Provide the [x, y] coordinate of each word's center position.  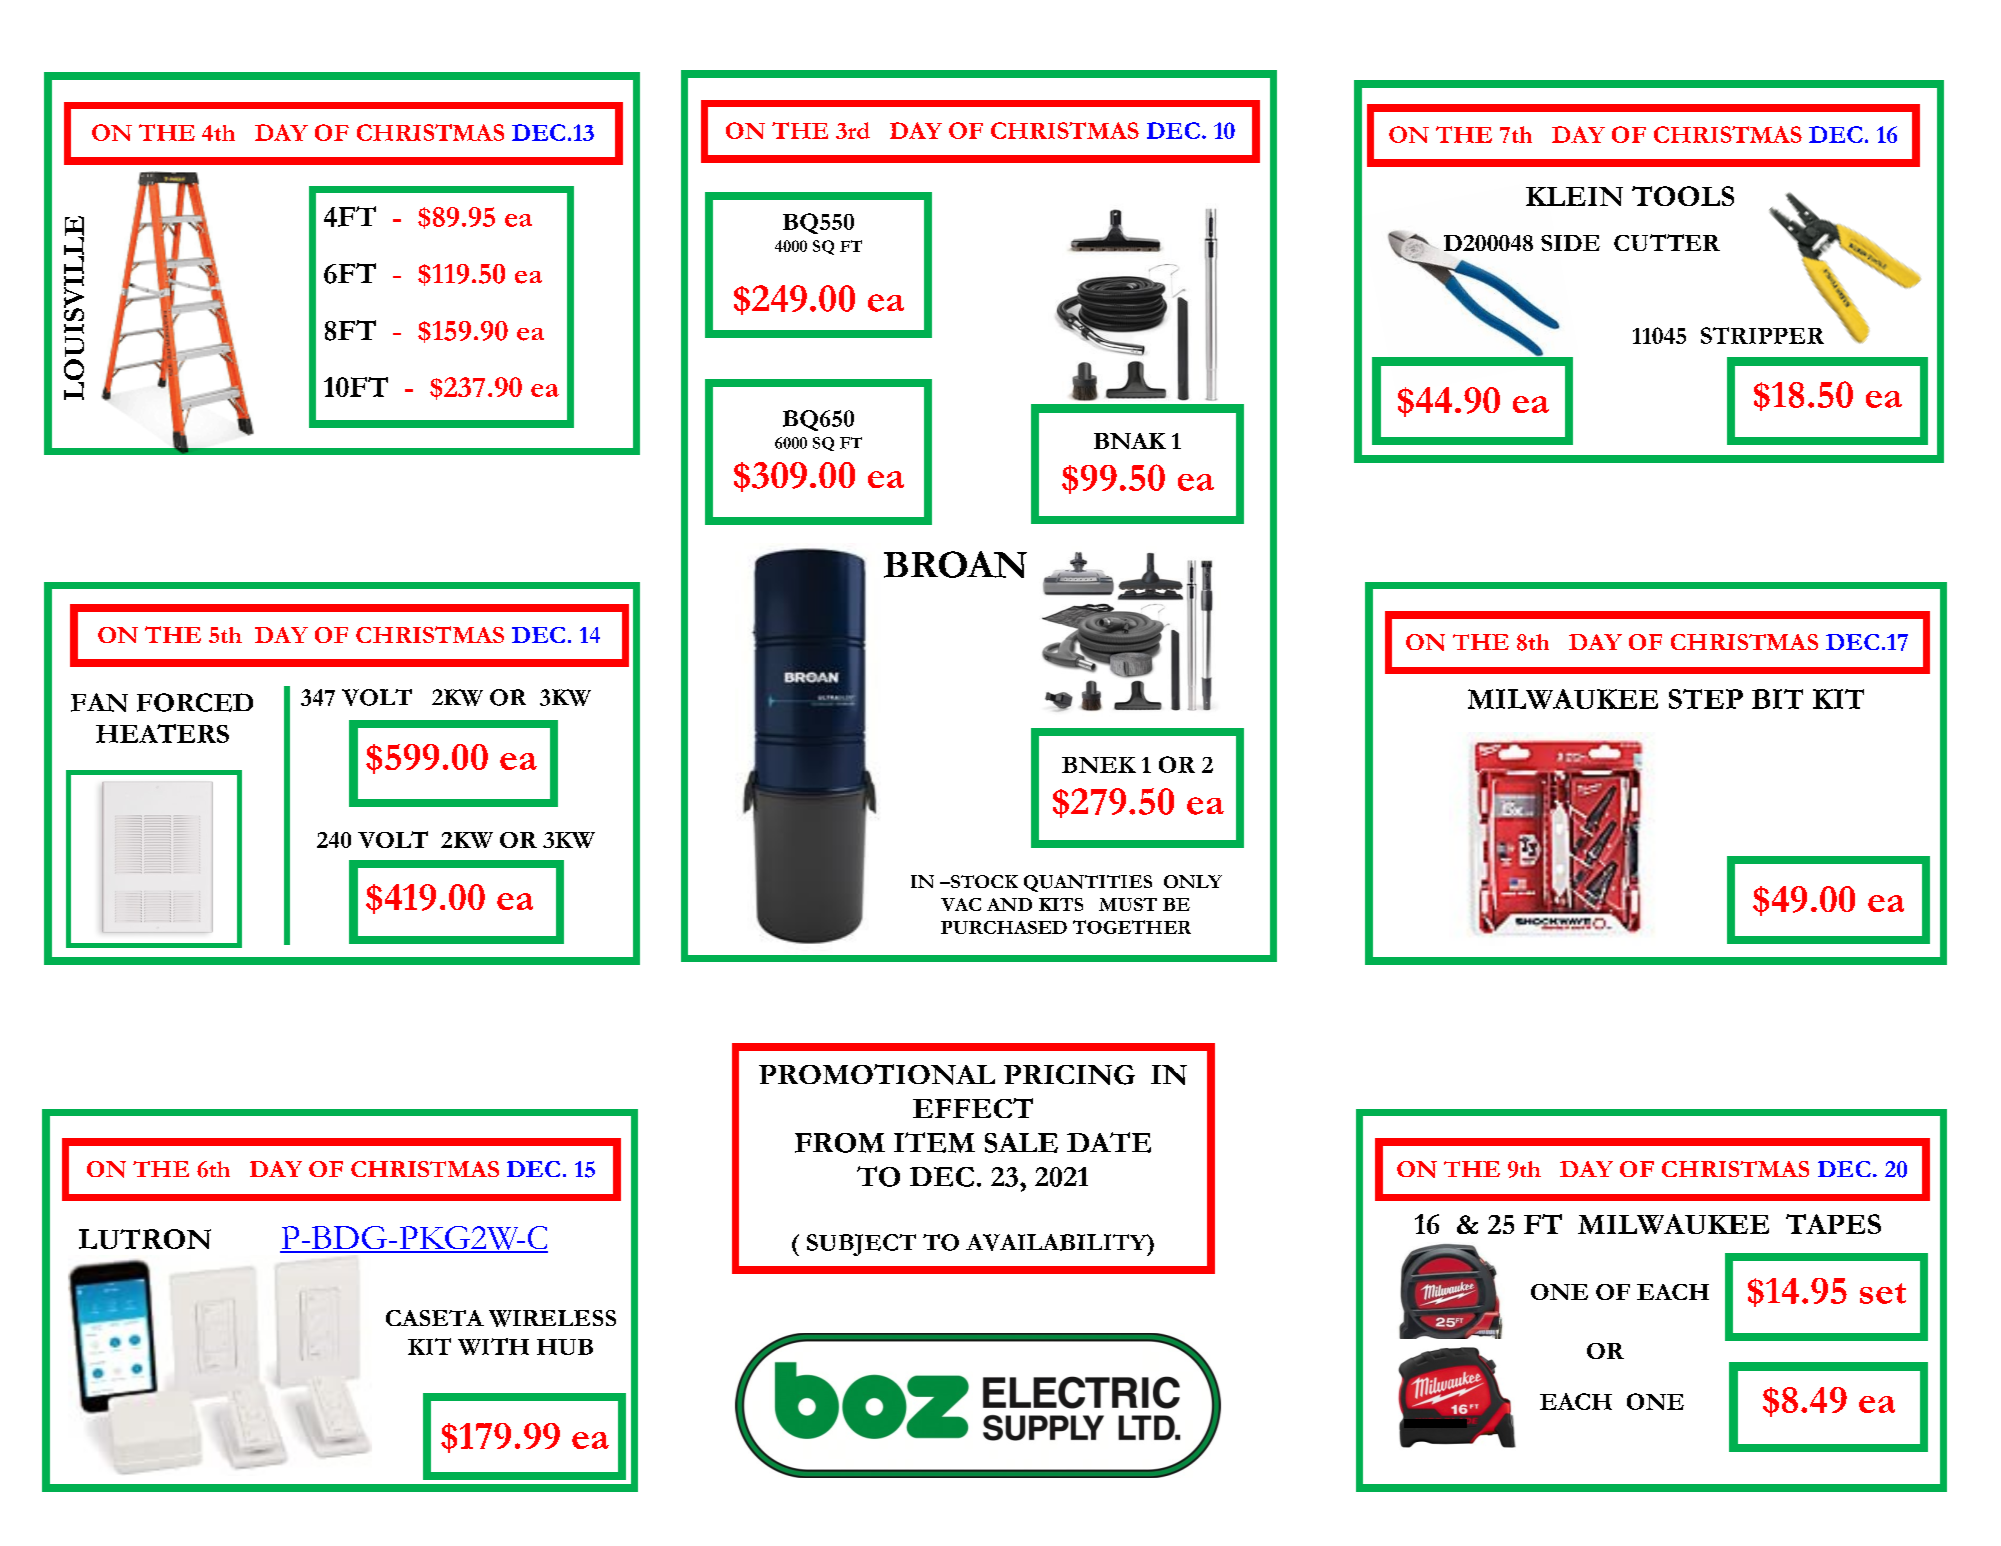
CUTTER [1667, 242]
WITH [493, 1346]
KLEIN [1574, 196]
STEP [1706, 699]
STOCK [983, 881]
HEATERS [162, 733]
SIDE [1570, 243]
